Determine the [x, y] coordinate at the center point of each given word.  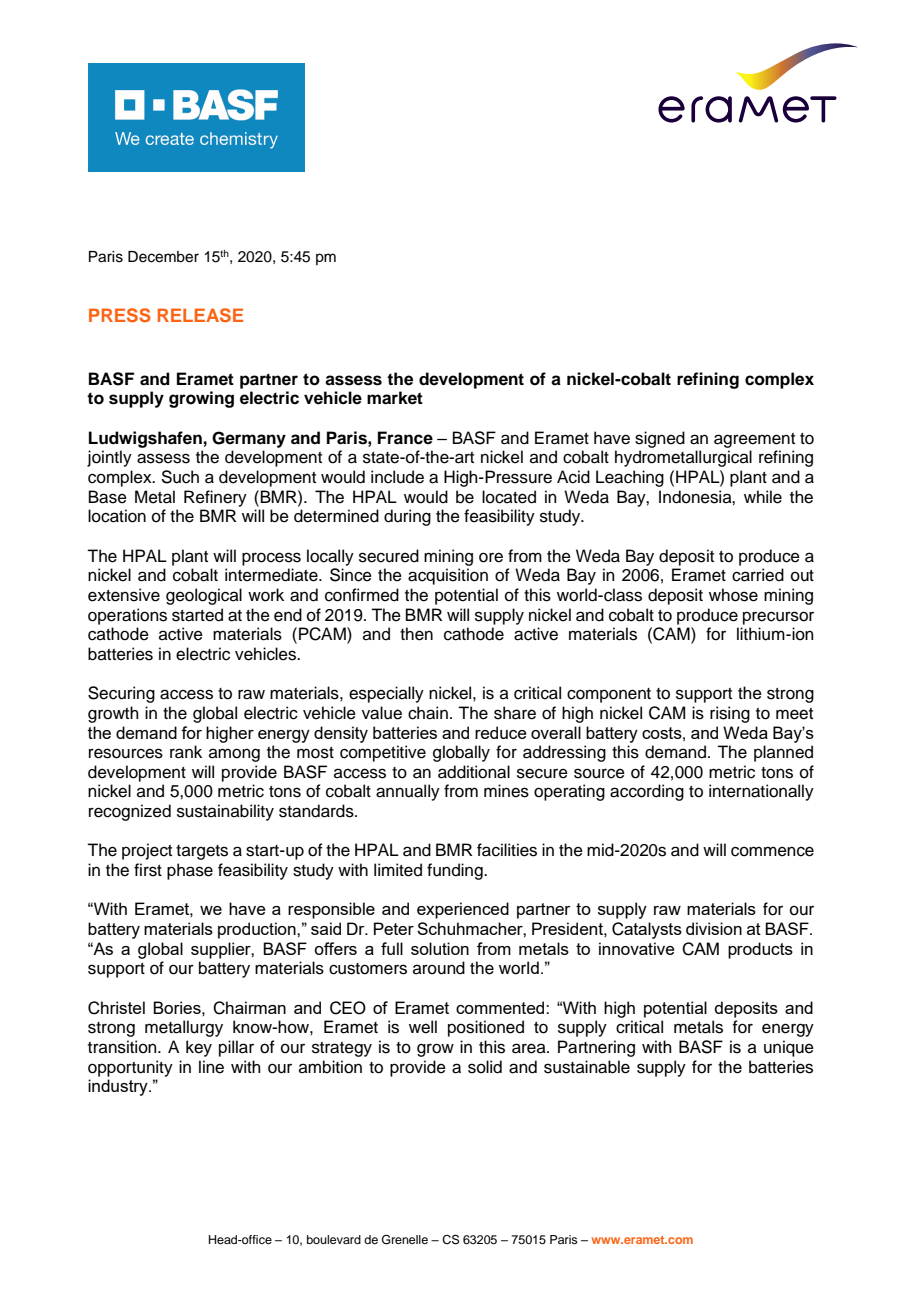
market [395, 398]
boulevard [334, 1239]
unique [789, 1048]
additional [474, 772]
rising [730, 714]
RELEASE [200, 315]
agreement [754, 440]
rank [186, 752]
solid [485, 1067]
